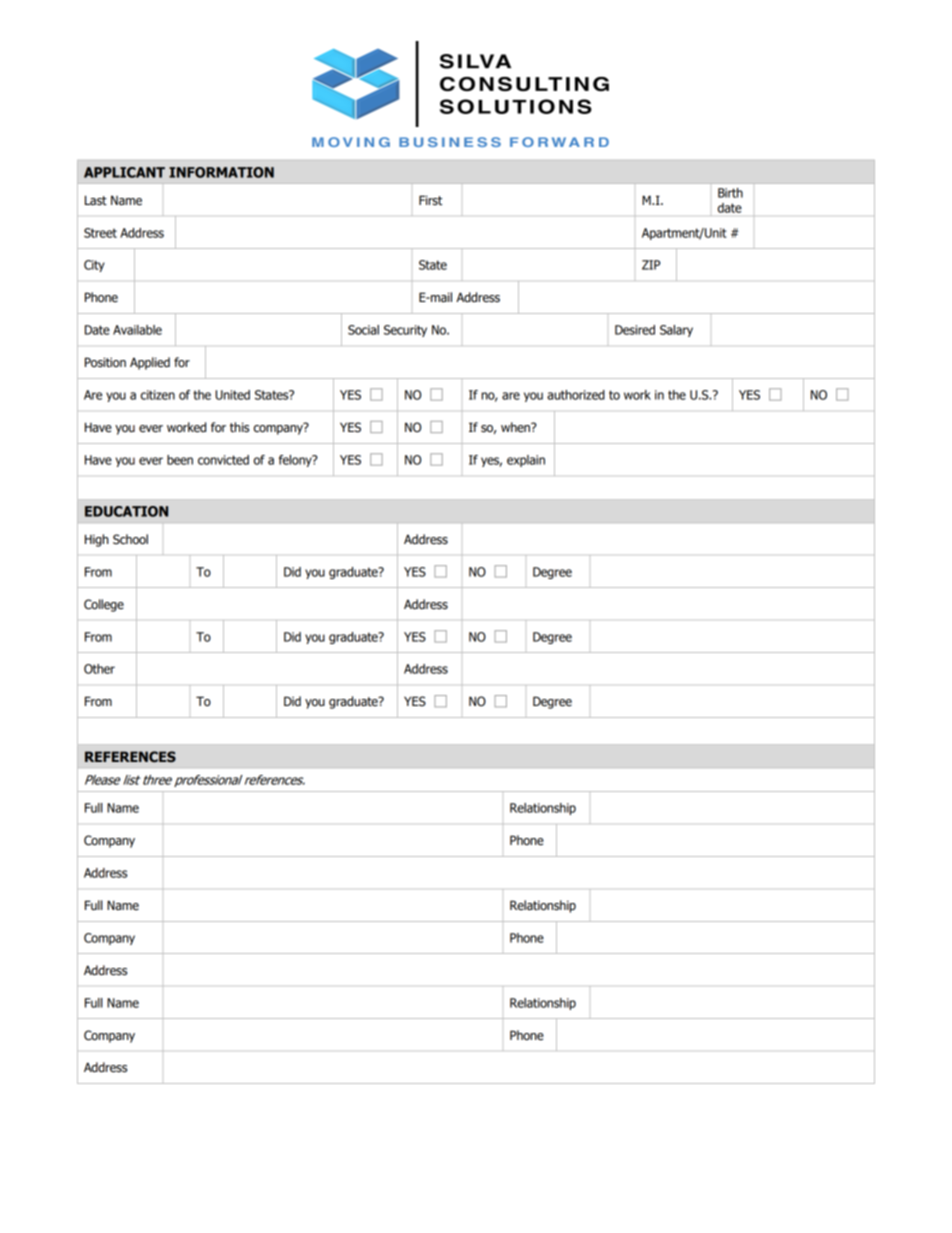  Describe the element at coordinates (158, 395) in the page. I see `citizen` at that location.
